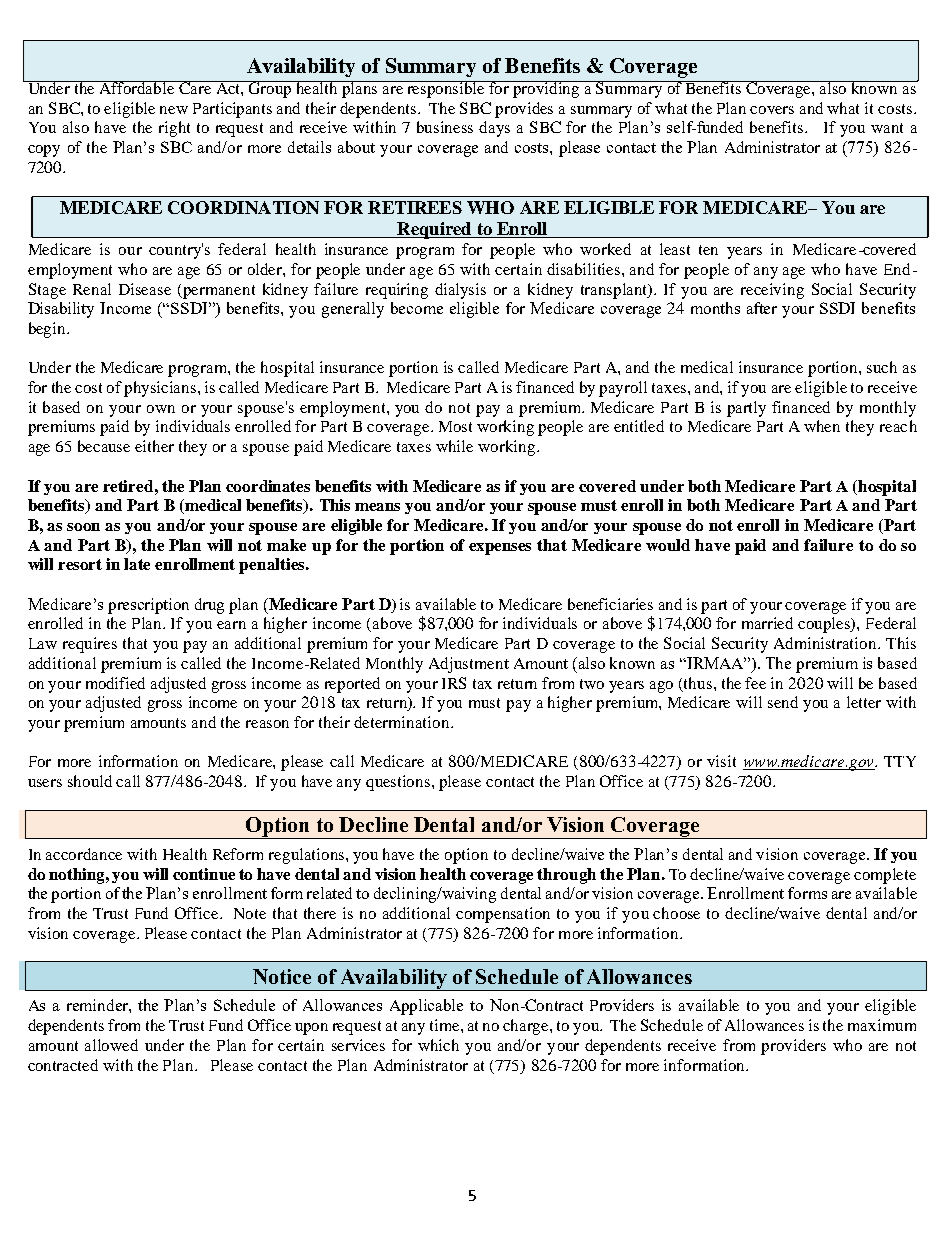 The width and height of the document is (952, 1233). Describe the element at coordinates (111, 1045) in the document. I see `allowed` at that location.
